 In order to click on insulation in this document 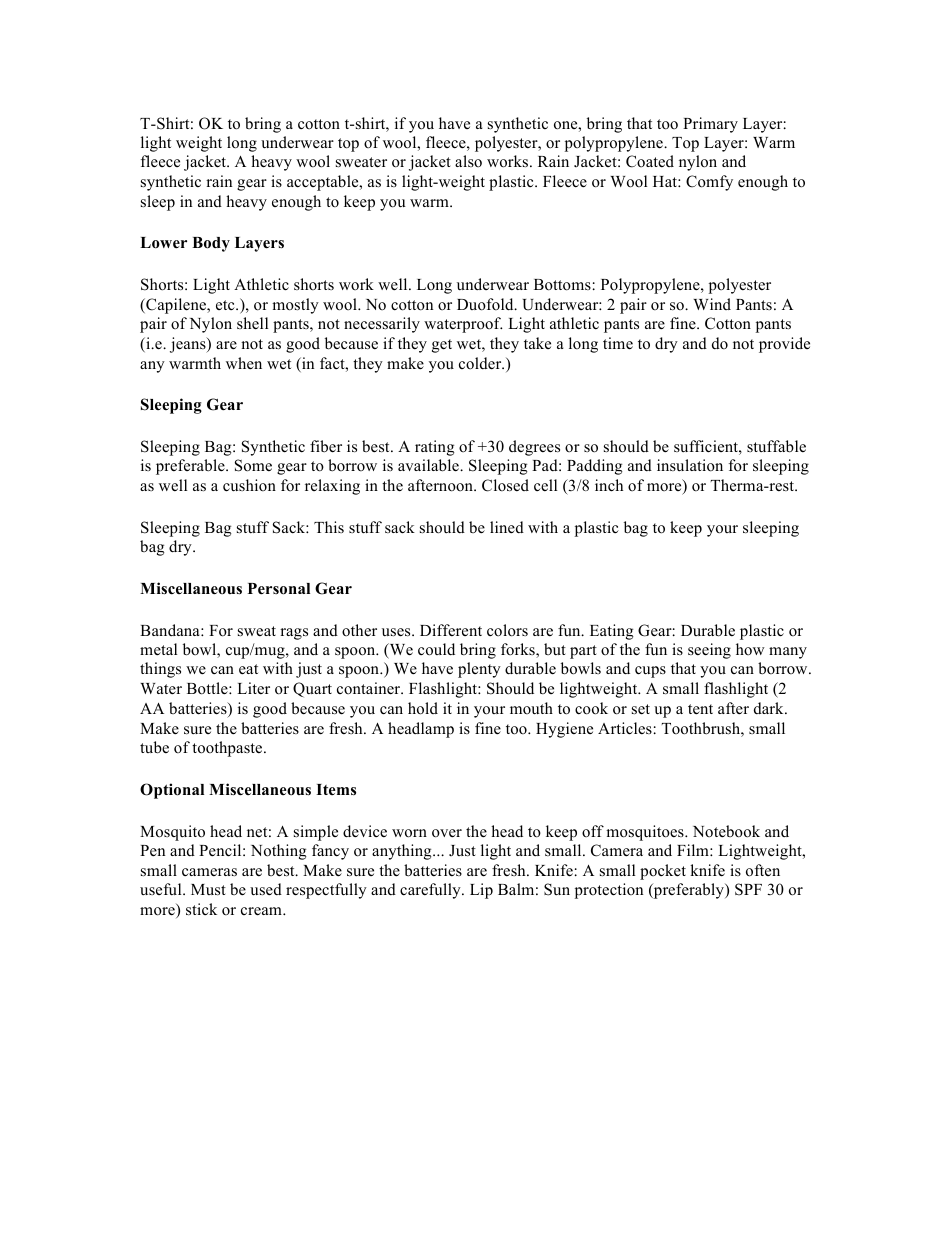, I will do `click(690, 465)`.
